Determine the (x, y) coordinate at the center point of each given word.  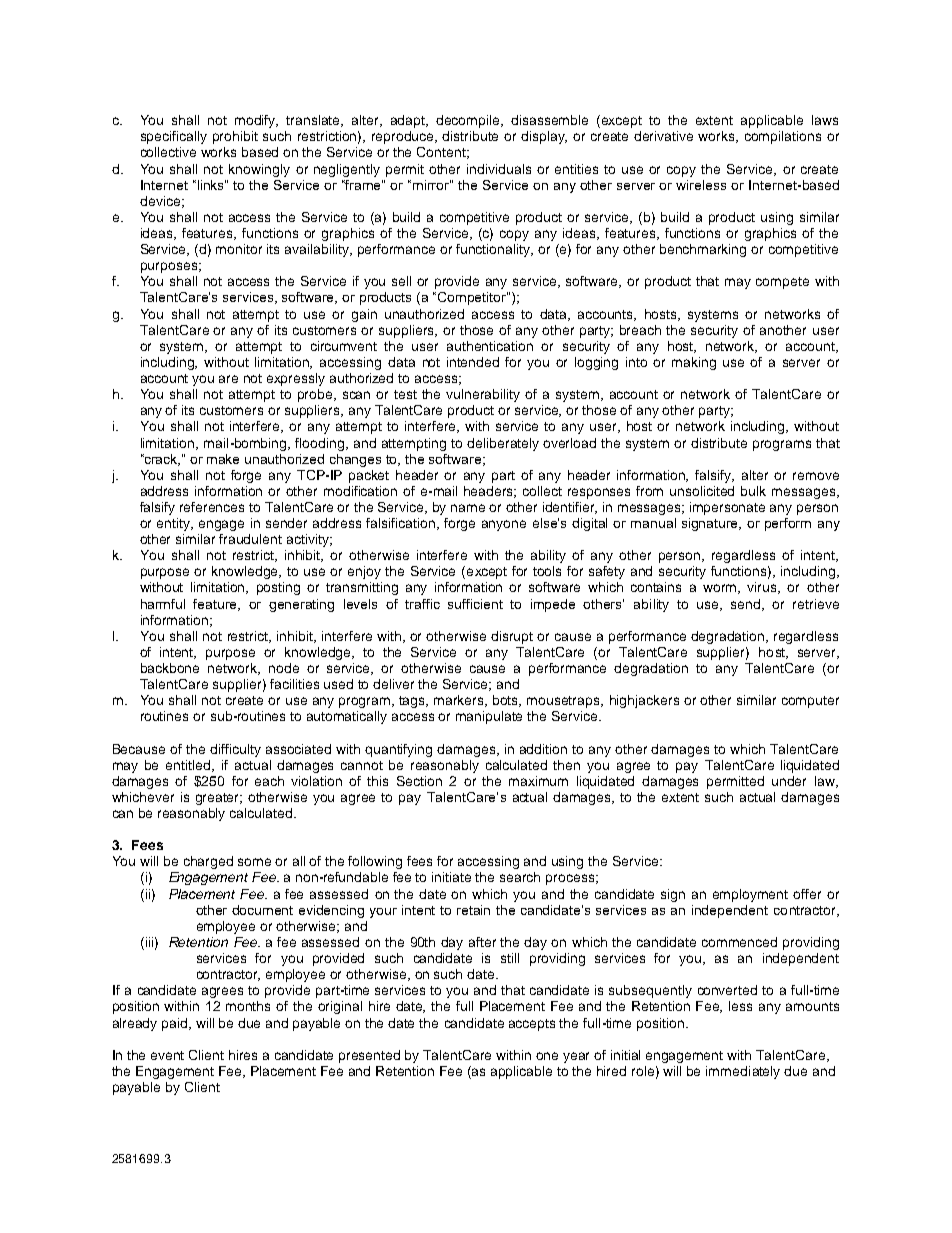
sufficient (475, 604)
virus (763, 588)
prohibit (235, 137)
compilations (783, 137)
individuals (499, 169)
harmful (163, 604)
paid (176, 1024)
